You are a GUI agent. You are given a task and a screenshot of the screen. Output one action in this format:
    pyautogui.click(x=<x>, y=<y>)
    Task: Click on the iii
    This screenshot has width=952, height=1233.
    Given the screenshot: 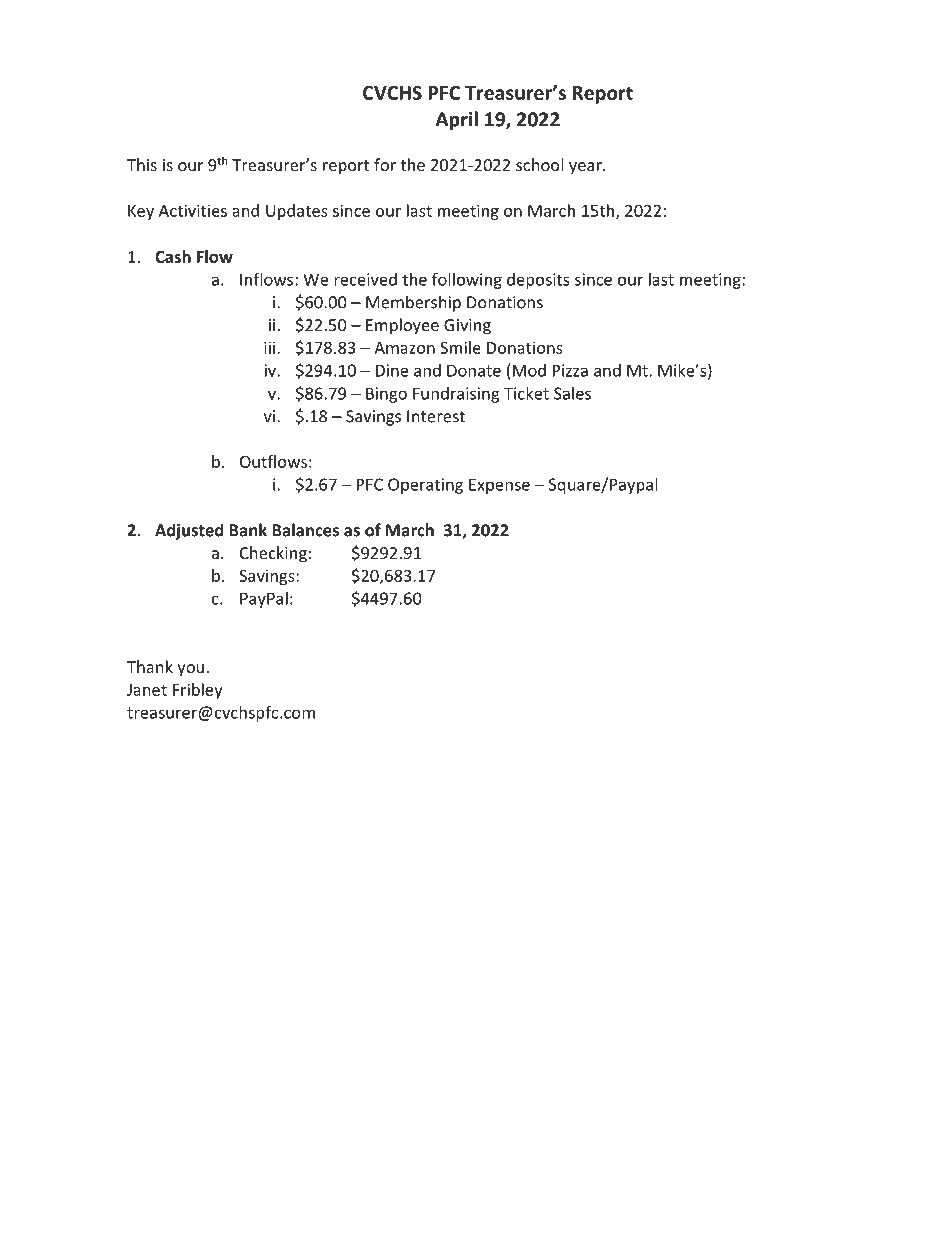 What is the action you would take?
    pyautogui.click(x=269, y=347)
